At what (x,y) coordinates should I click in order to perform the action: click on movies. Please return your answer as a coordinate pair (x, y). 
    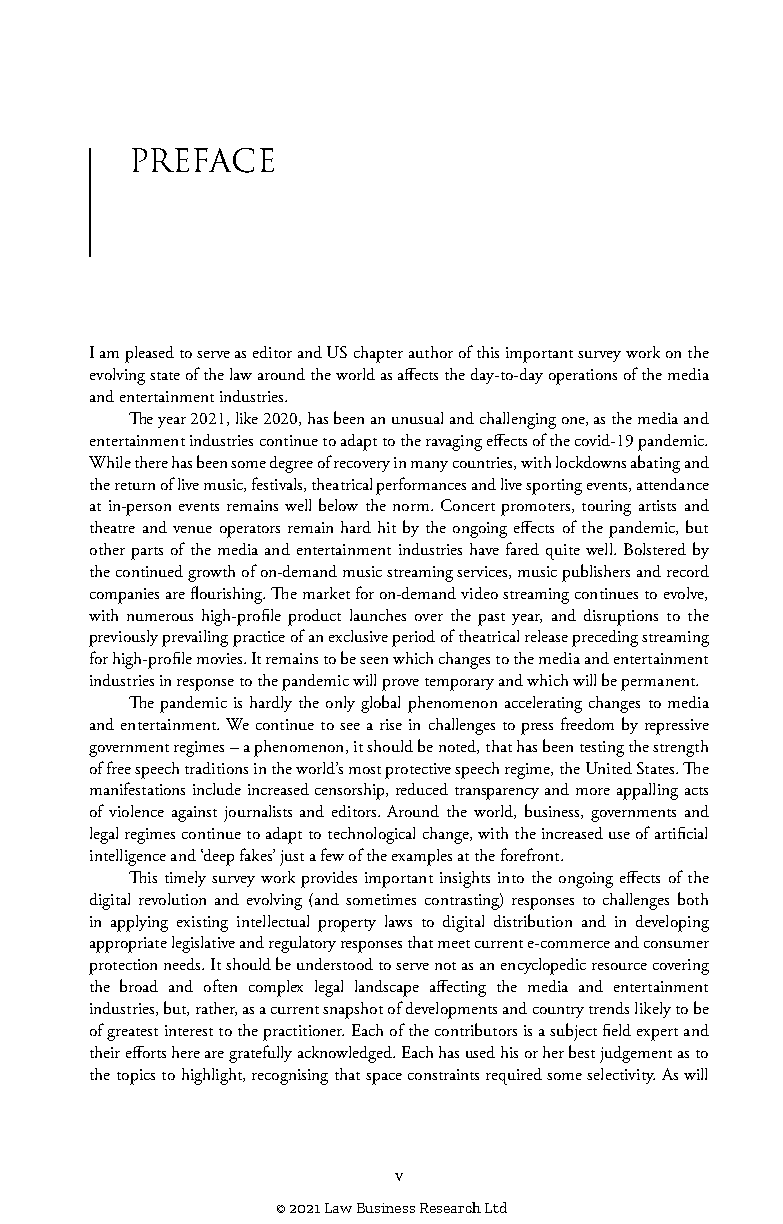
    Looking at the image, I should click on (221, 658).
